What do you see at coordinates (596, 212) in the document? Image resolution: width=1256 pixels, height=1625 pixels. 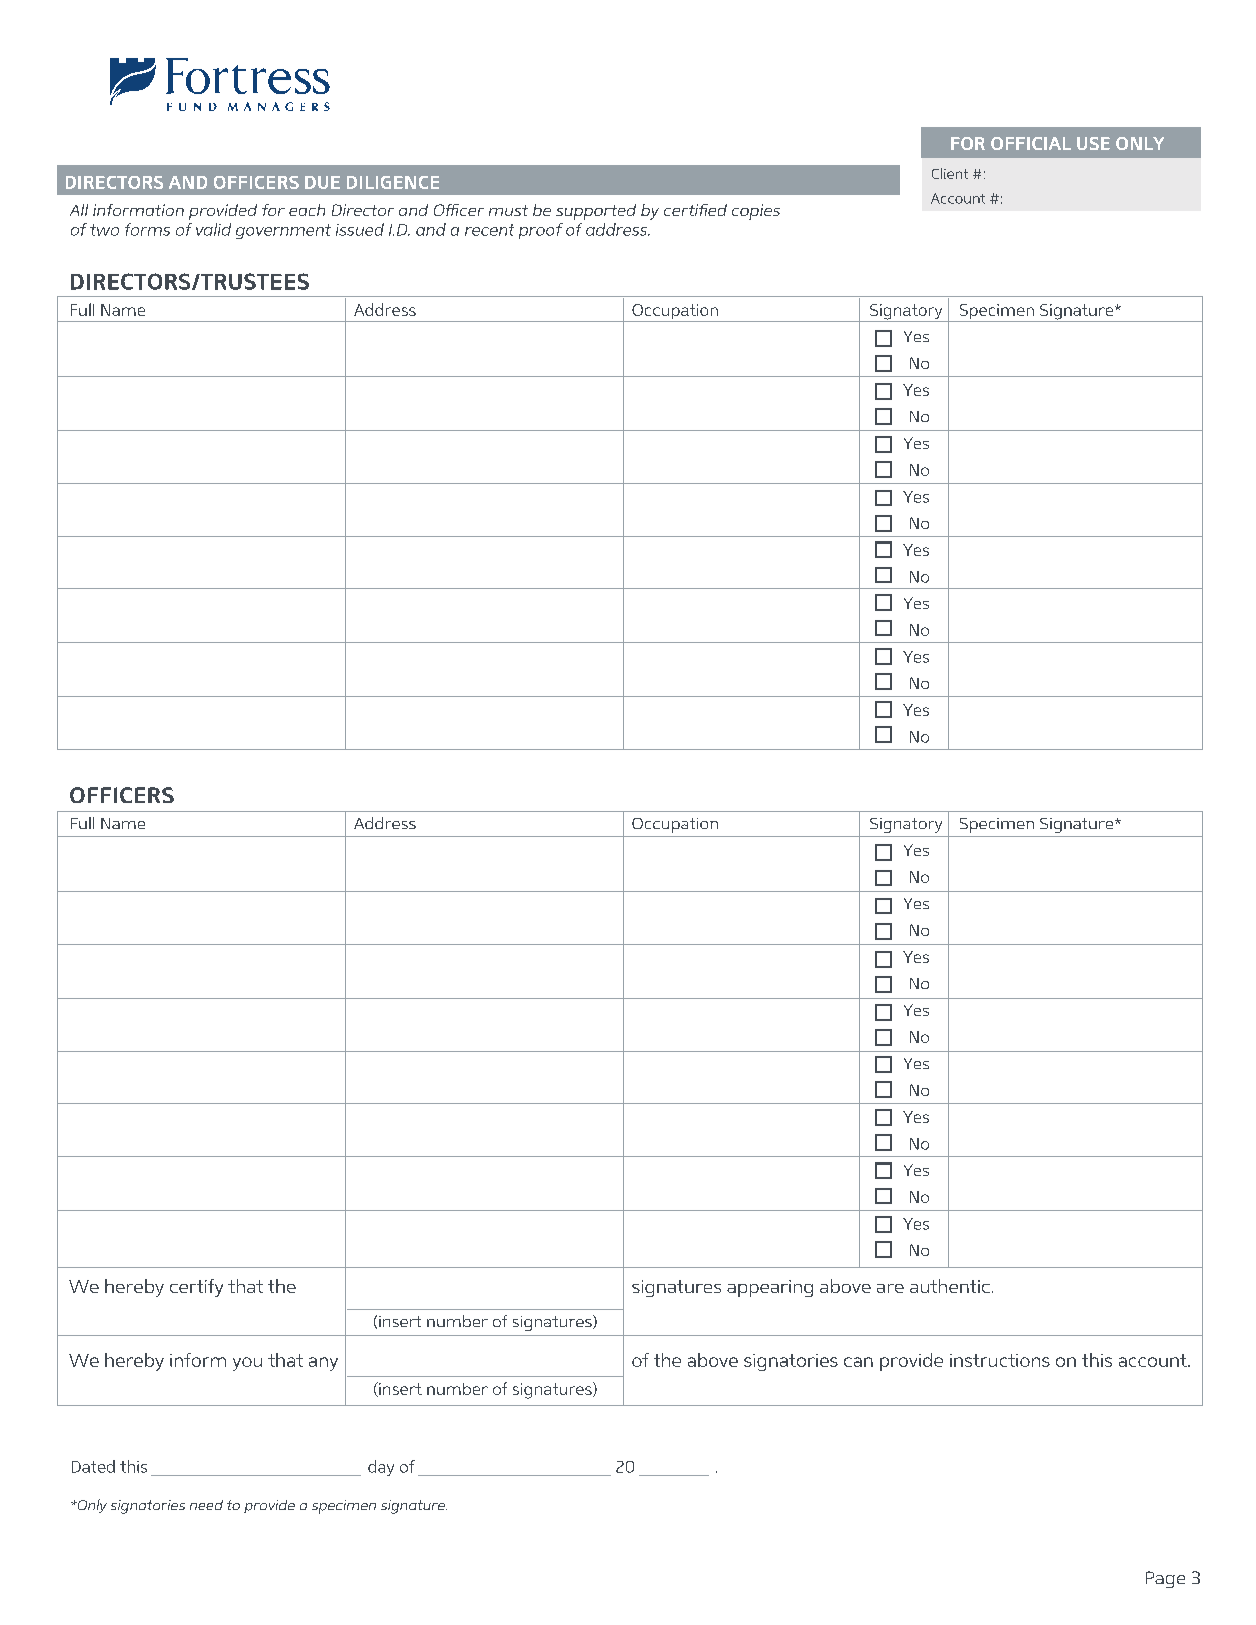 I see `supported` at bounding box center [596, 212].
